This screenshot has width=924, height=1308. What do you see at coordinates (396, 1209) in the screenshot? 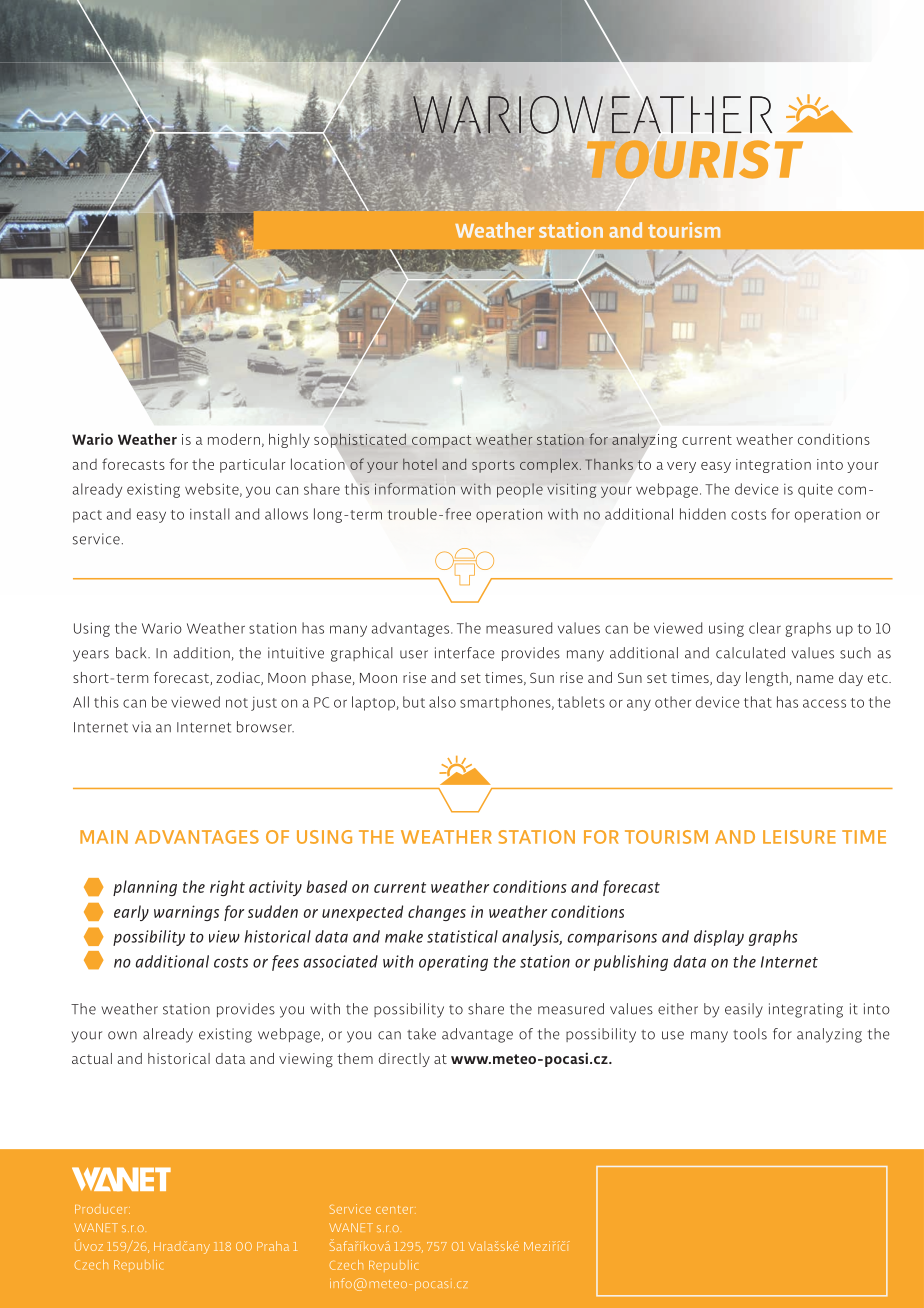
I see `center` at bounding box center [396, 1209].
